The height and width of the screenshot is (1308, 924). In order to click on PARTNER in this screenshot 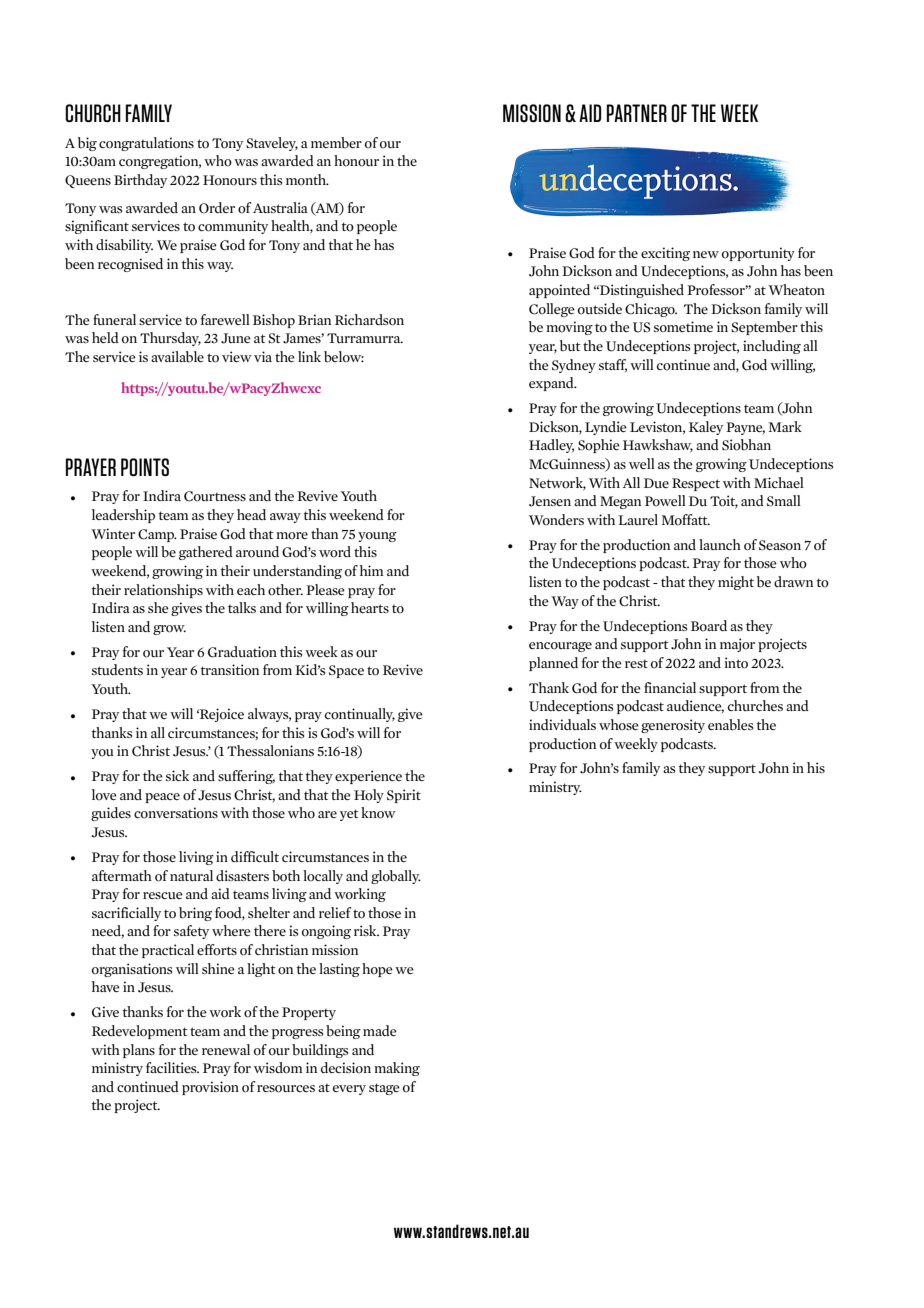, I will do `click(637, 113)`.
